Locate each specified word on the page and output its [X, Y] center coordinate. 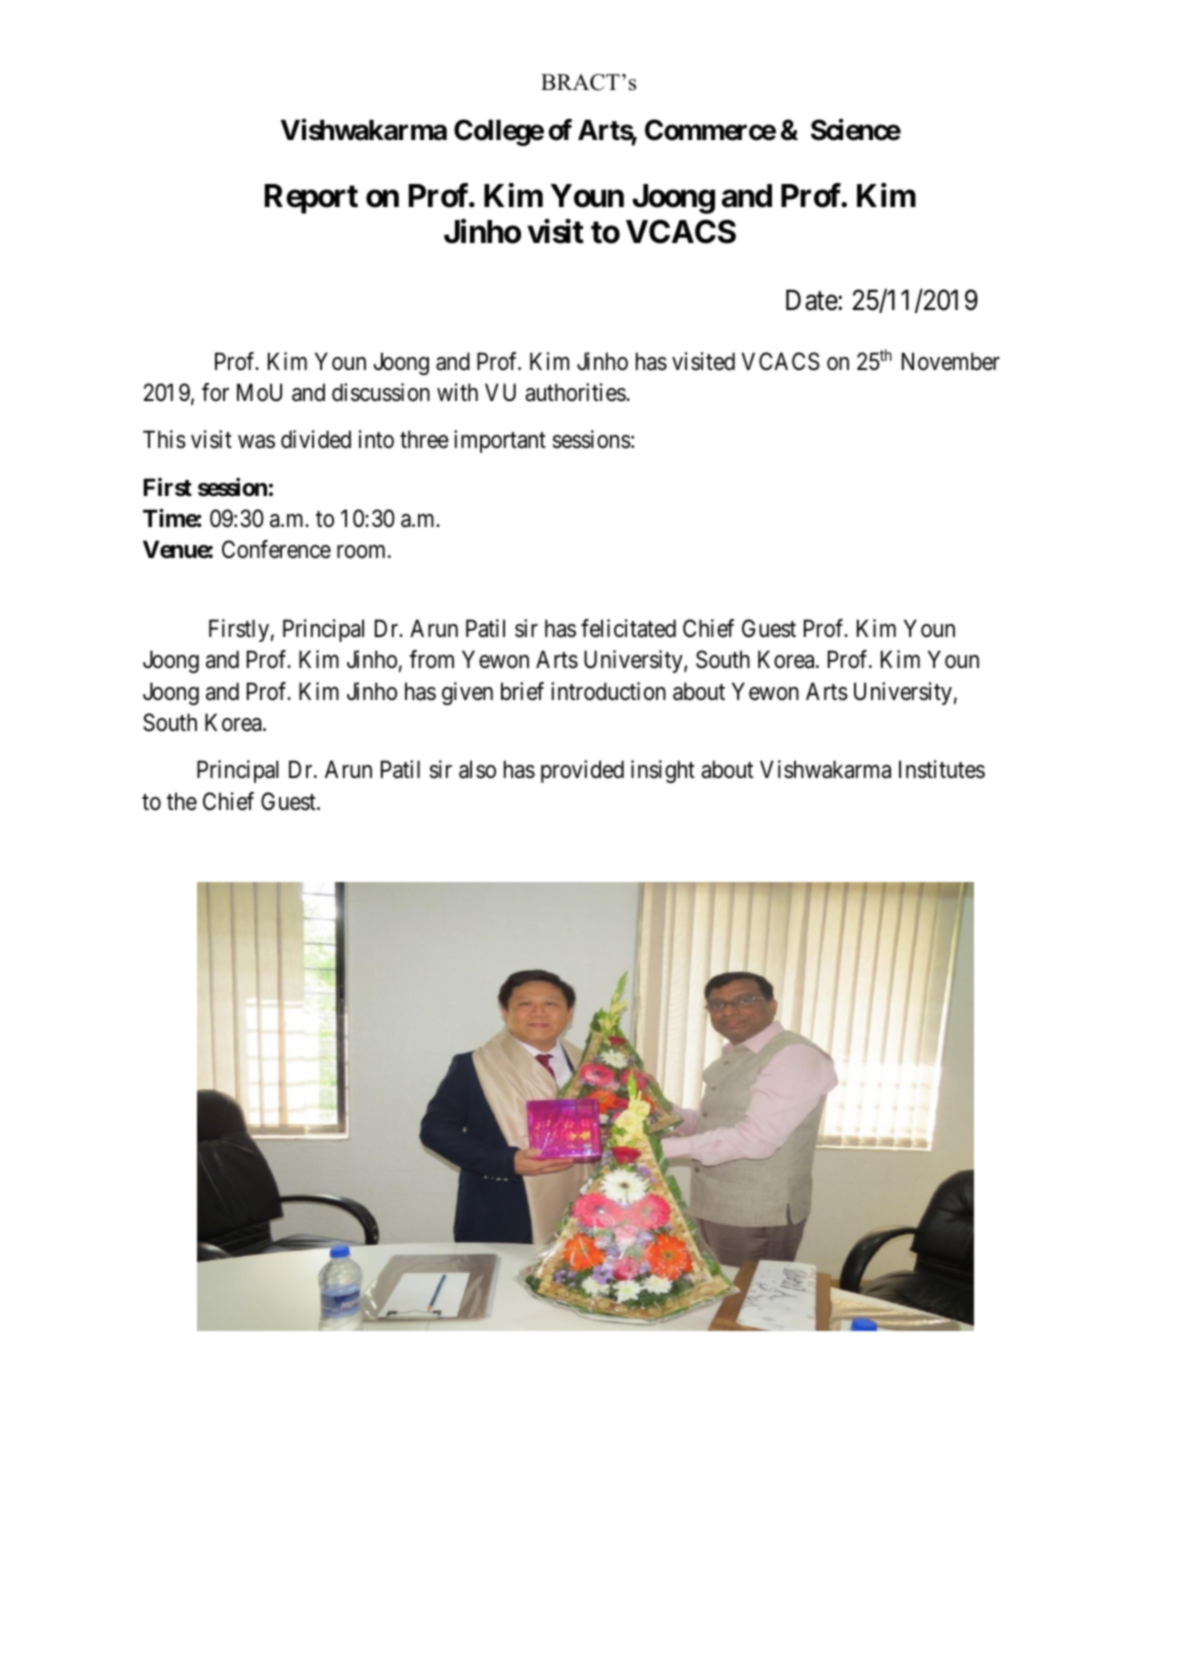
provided [582, 771]
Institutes [942, 769]
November [951, 361]
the [182, 801]
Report [311, 199]
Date [812, 300]
